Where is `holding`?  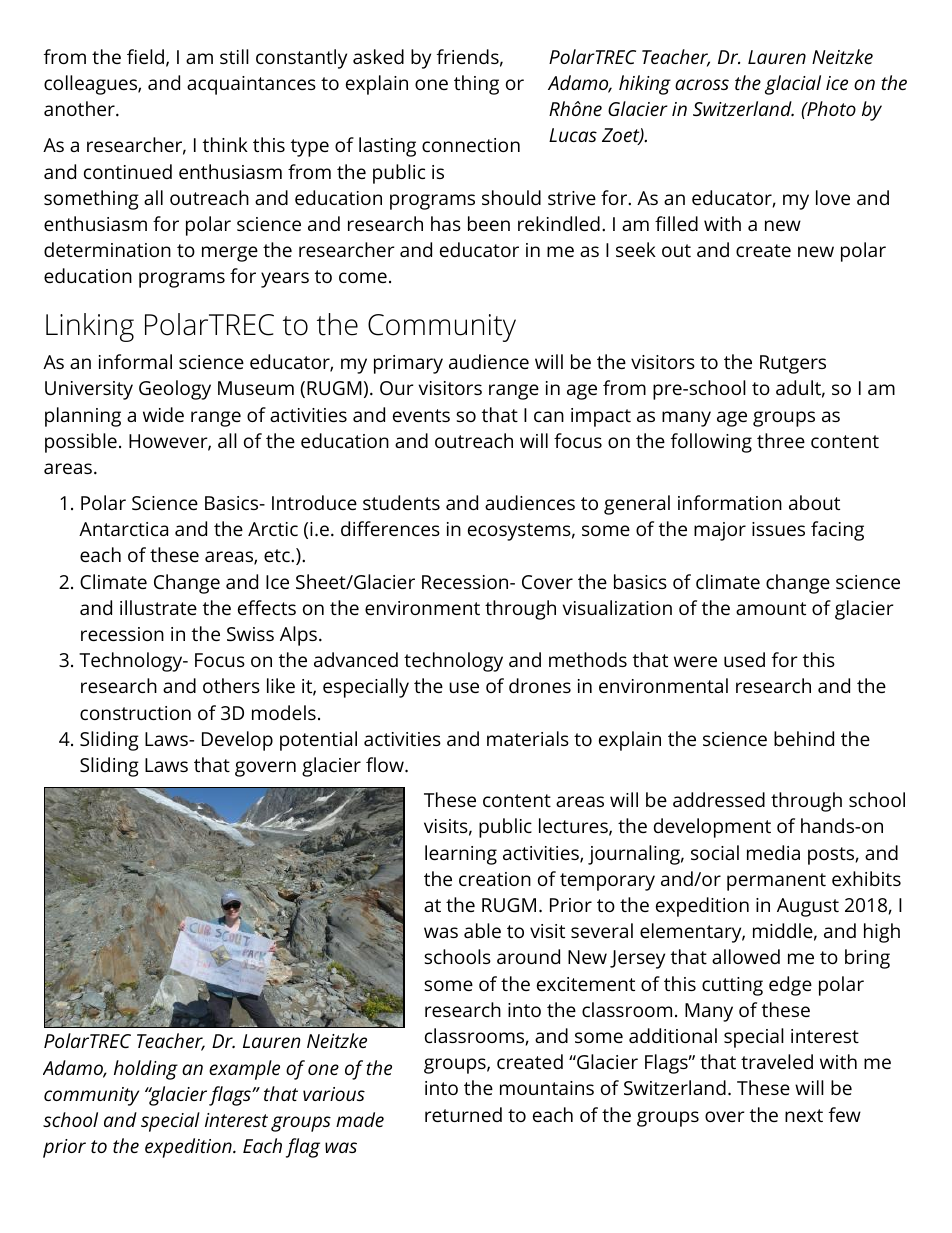 holding is located at coordinates (146, 1070).
